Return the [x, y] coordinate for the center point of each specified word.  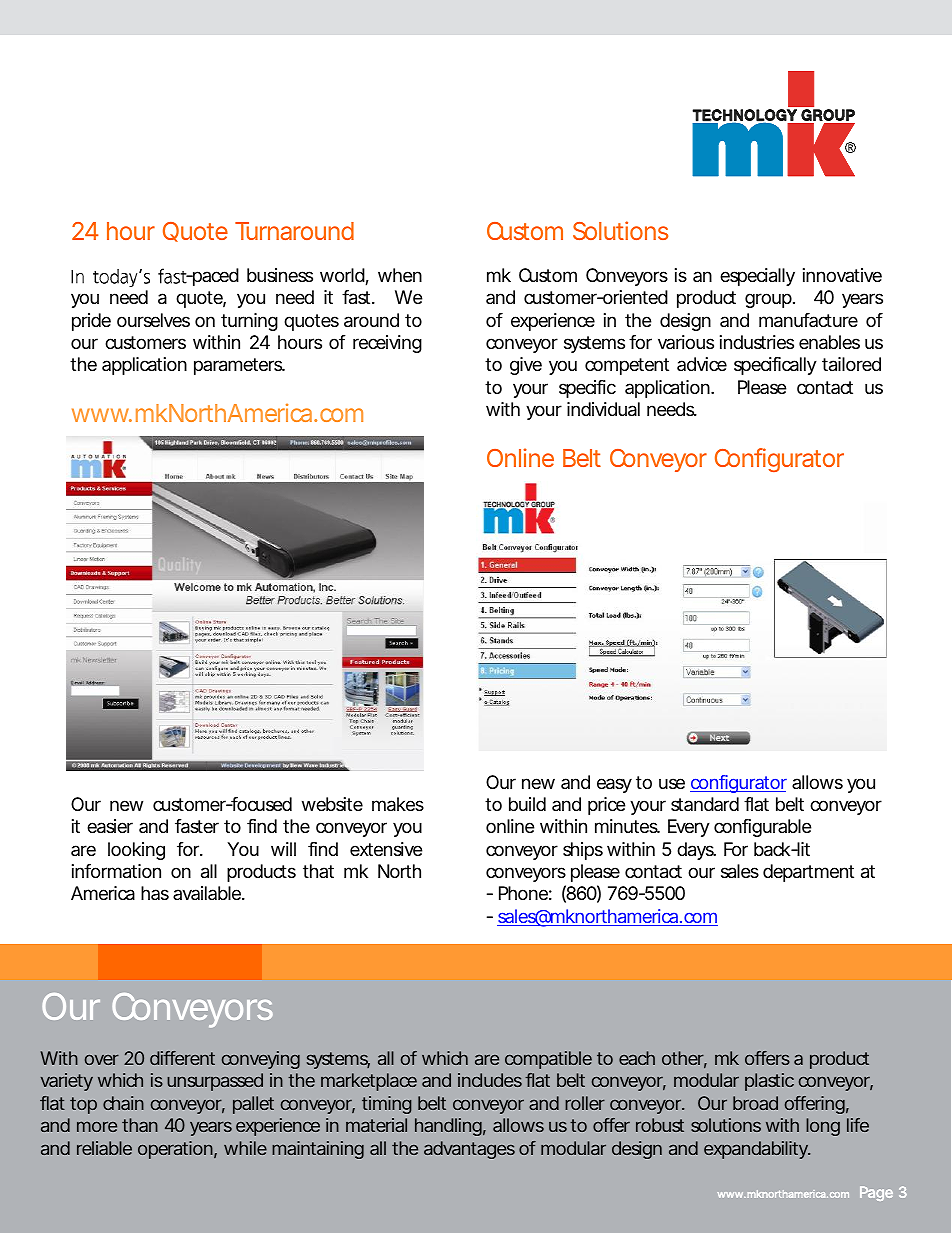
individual [603, 409]
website [332, 804]
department [808, 873]
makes [398, 804]
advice [702, 364]
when [400, 275]
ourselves [153, 320]
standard [705, 804]
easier [110, 826]
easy [614, 785]
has [155, 893]
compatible [548, 1060]
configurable [762, 828]
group [769, 300]
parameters [239, 366]
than [140, 1125]
